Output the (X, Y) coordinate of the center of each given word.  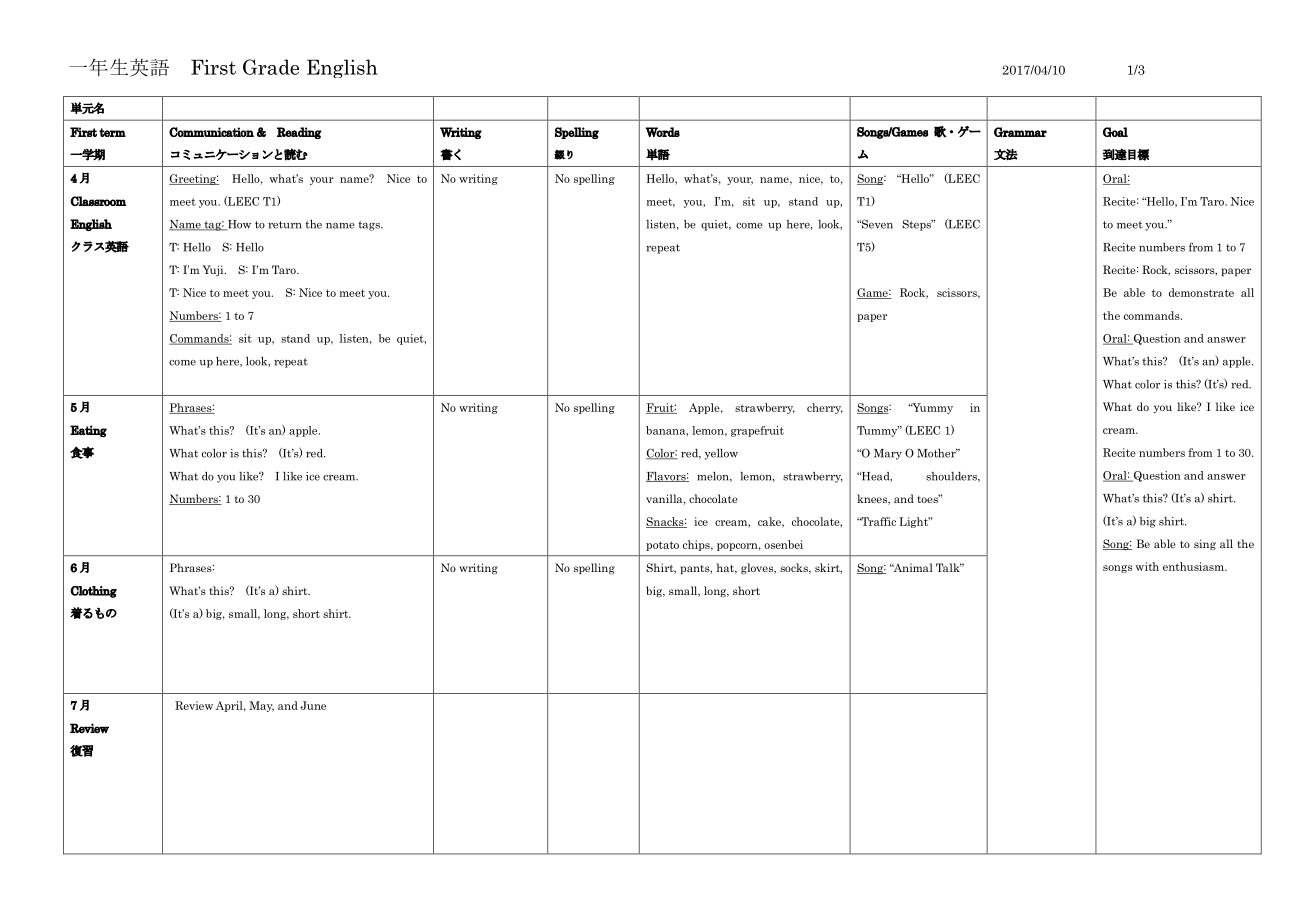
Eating (88, 431)
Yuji (214, 270)
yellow (721, 454)
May (261, 706)
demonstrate (1201, 292)
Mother (937, 453)
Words (662, 132)
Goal (1115, 132)
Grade (271, 67)
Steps (917, 225)
